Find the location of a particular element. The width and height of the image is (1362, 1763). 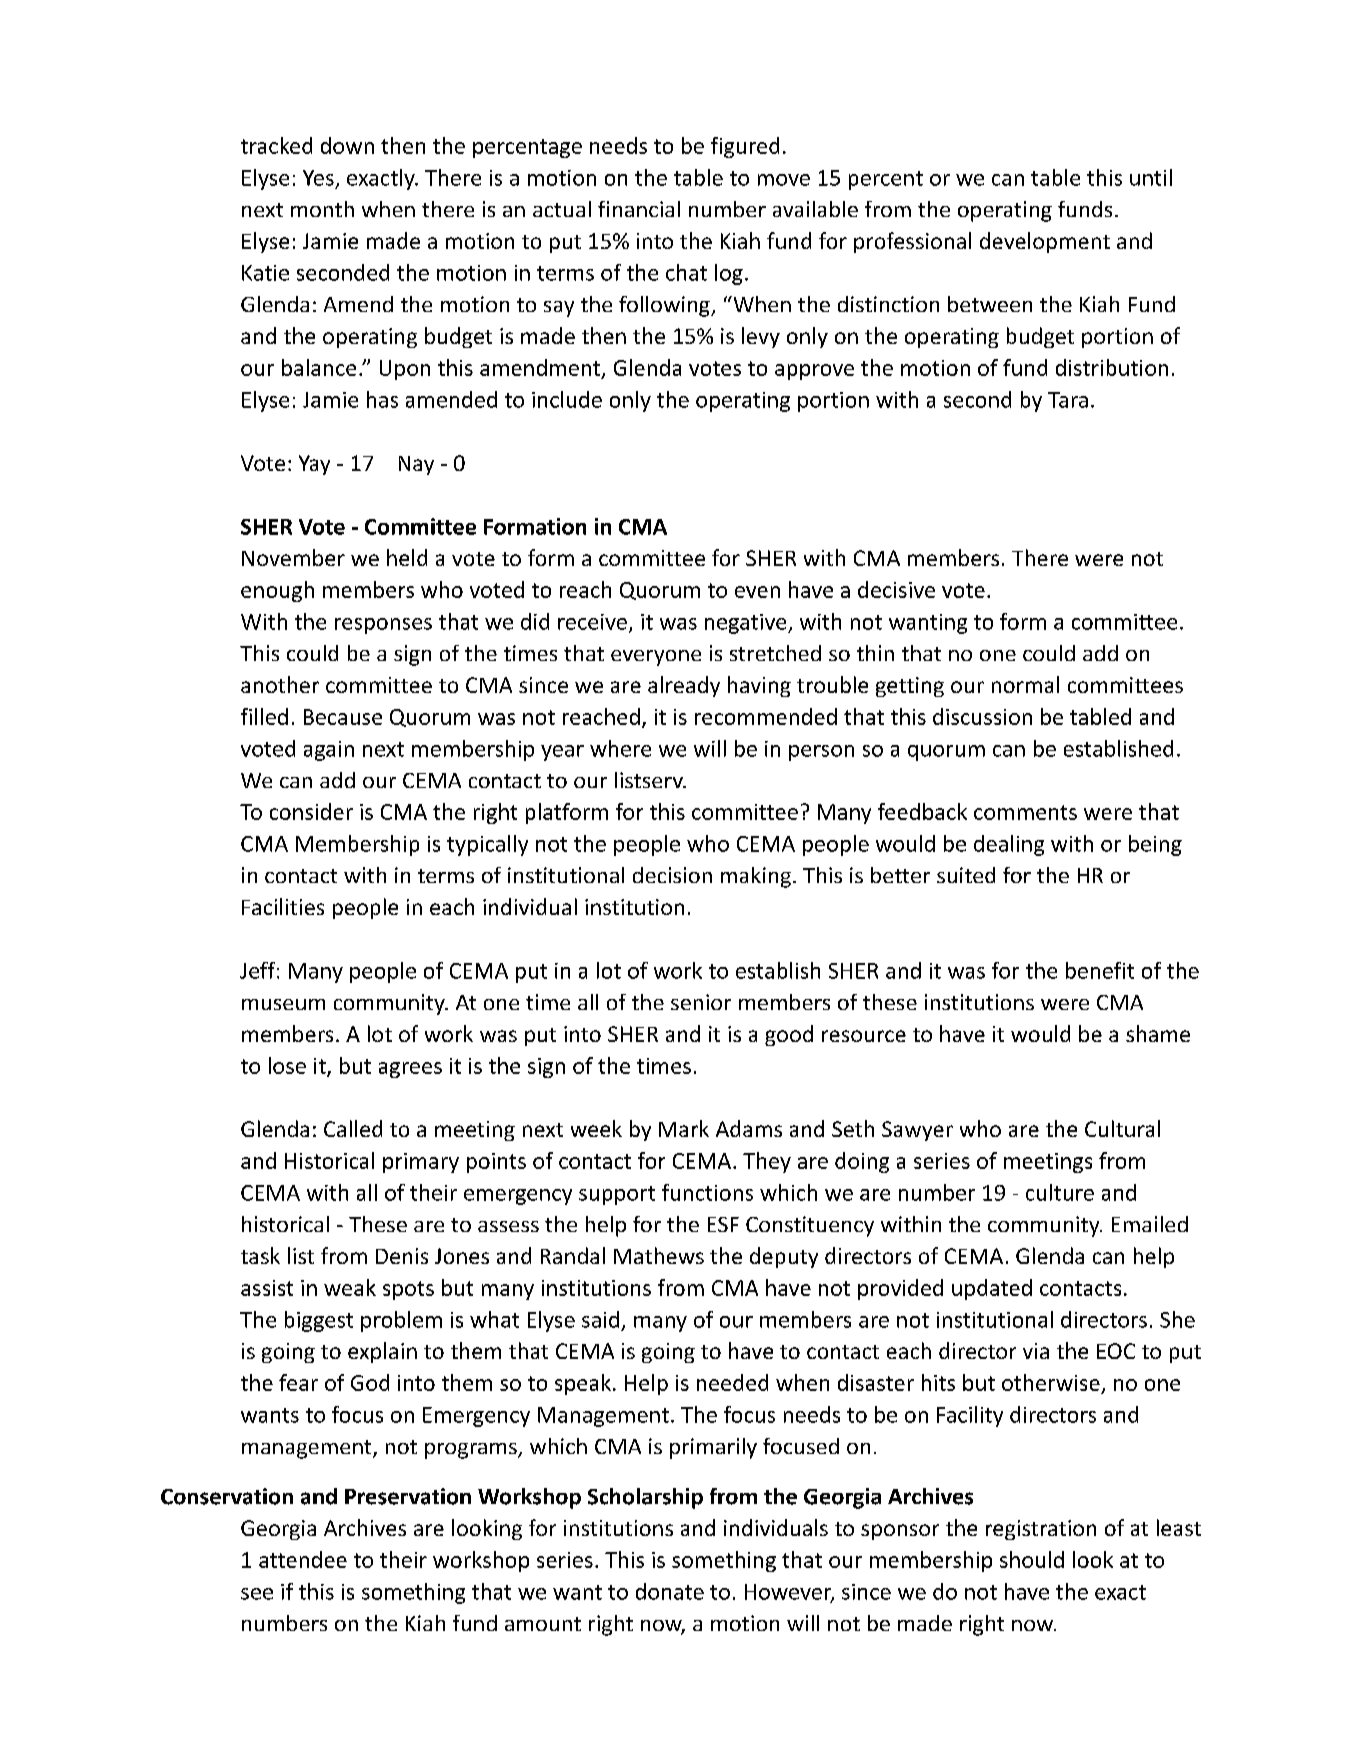

development is located at coordinates (1045, 242).
